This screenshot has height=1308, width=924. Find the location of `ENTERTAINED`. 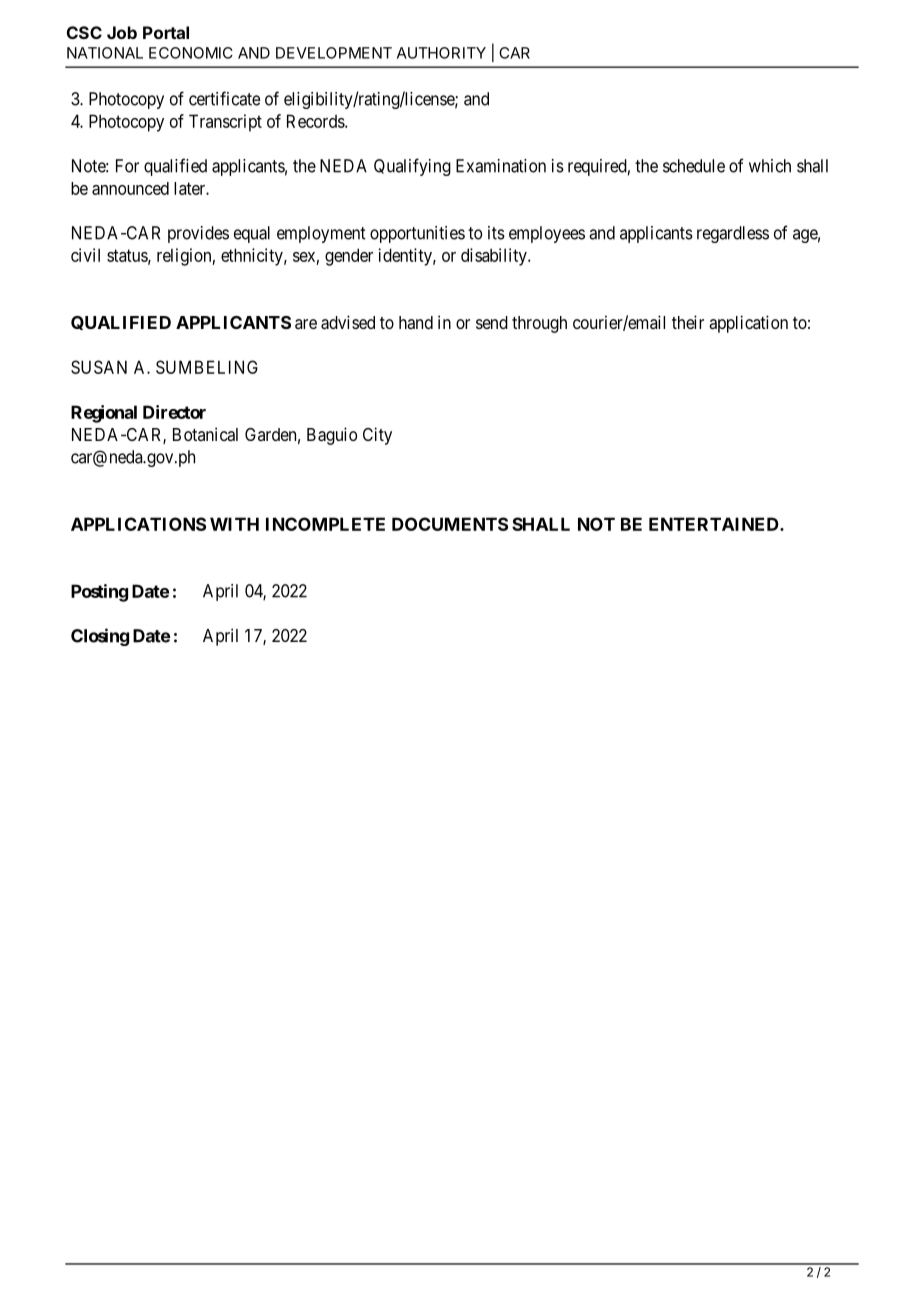

ENTERTAINED is located at coordinates (715, 524).
